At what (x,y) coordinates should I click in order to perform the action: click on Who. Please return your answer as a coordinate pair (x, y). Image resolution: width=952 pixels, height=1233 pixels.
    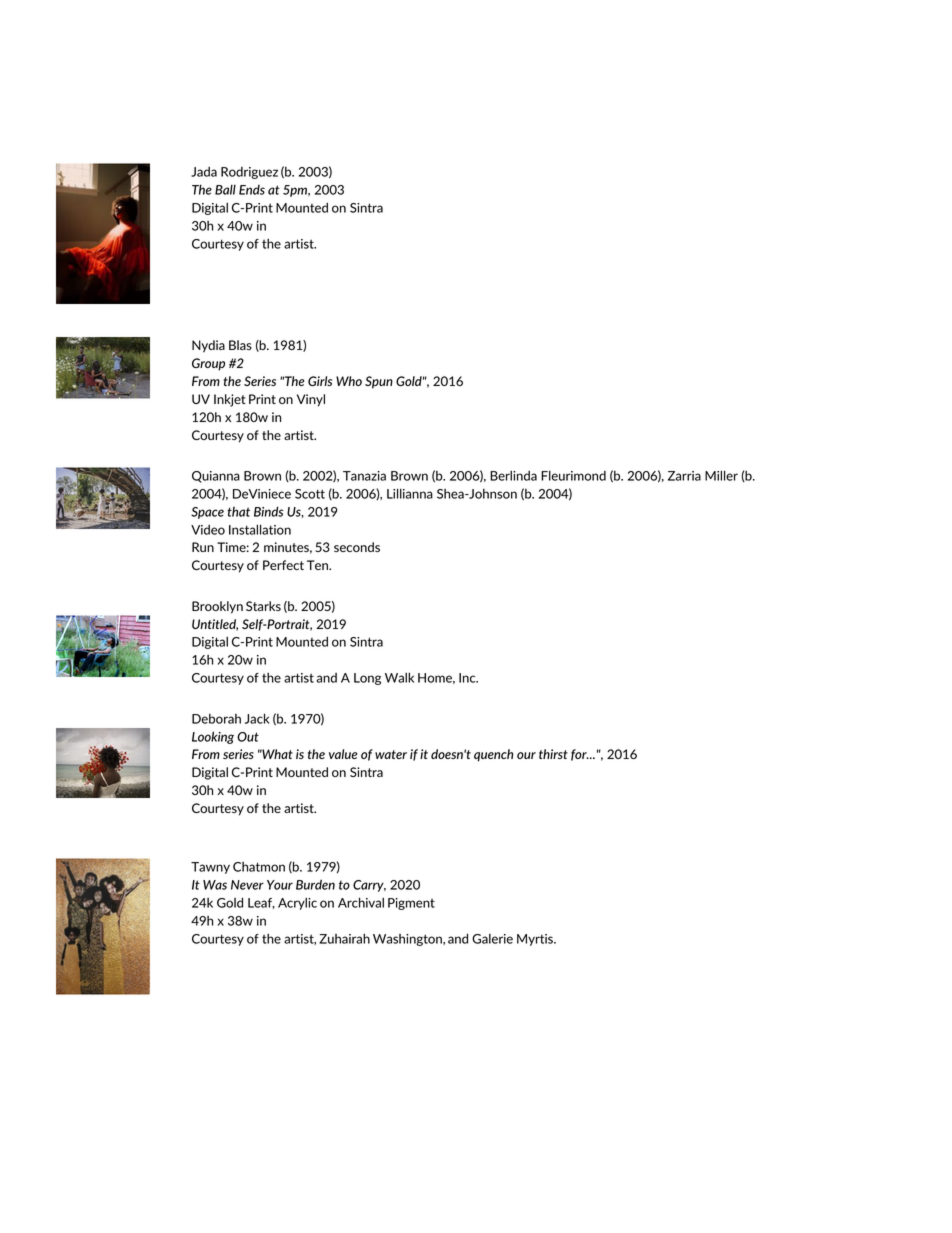
    Looking at the image, I should click on (349, 381).
